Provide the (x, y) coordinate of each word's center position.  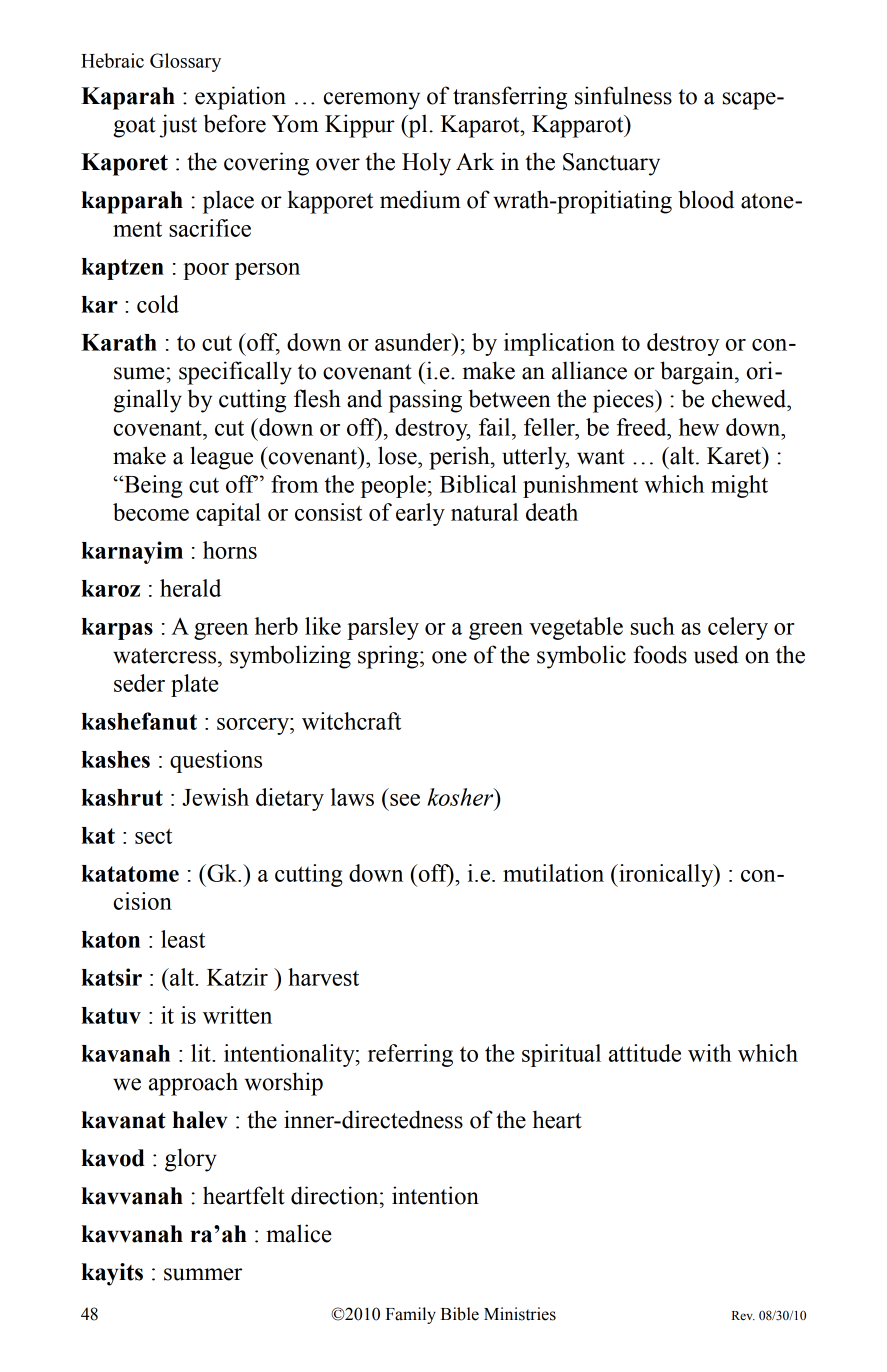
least (183, 939)
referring (410, 1055)
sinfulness (623, 95)
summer (203, 1274)
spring (389, 657)
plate (194, 685)
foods (660, 654)
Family (411, 1315)
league (221, 458)
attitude (645, 1053)
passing (425, 401)
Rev (743, 1315)
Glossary (185, 62)
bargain (698, 373)
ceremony (372, 101)
